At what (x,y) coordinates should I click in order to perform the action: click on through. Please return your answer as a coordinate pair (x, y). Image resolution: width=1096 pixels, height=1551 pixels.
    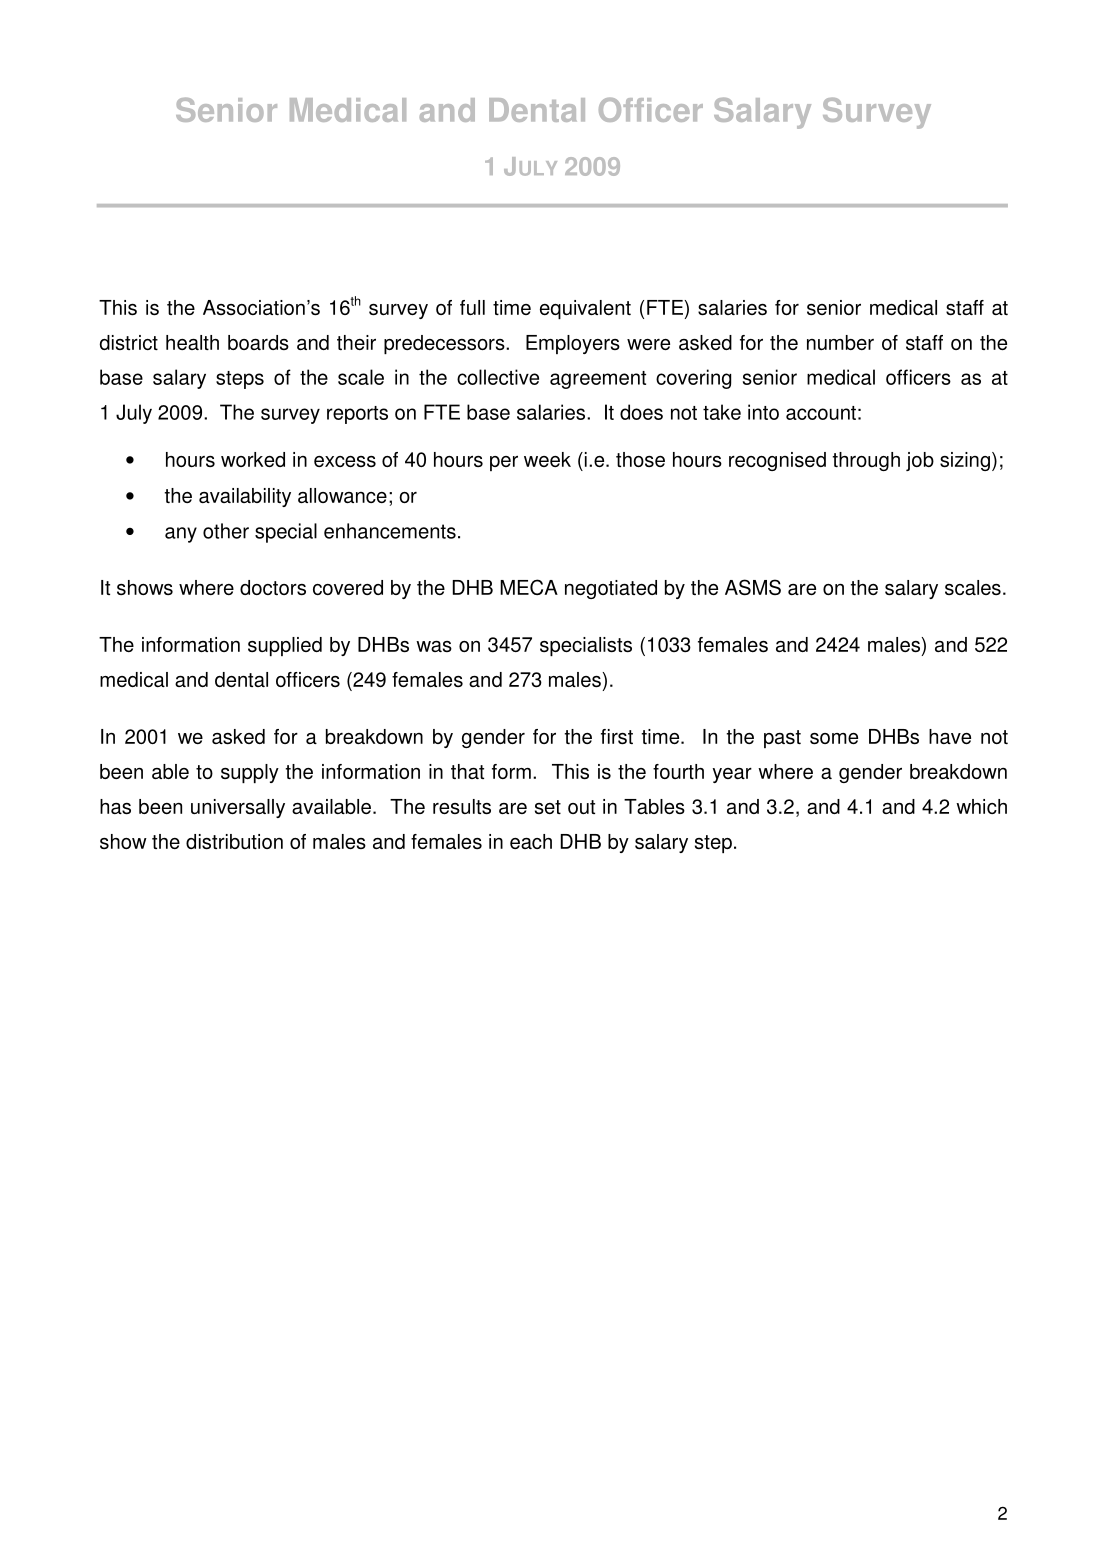
    Looking at the image, I should click on (866, 461).
